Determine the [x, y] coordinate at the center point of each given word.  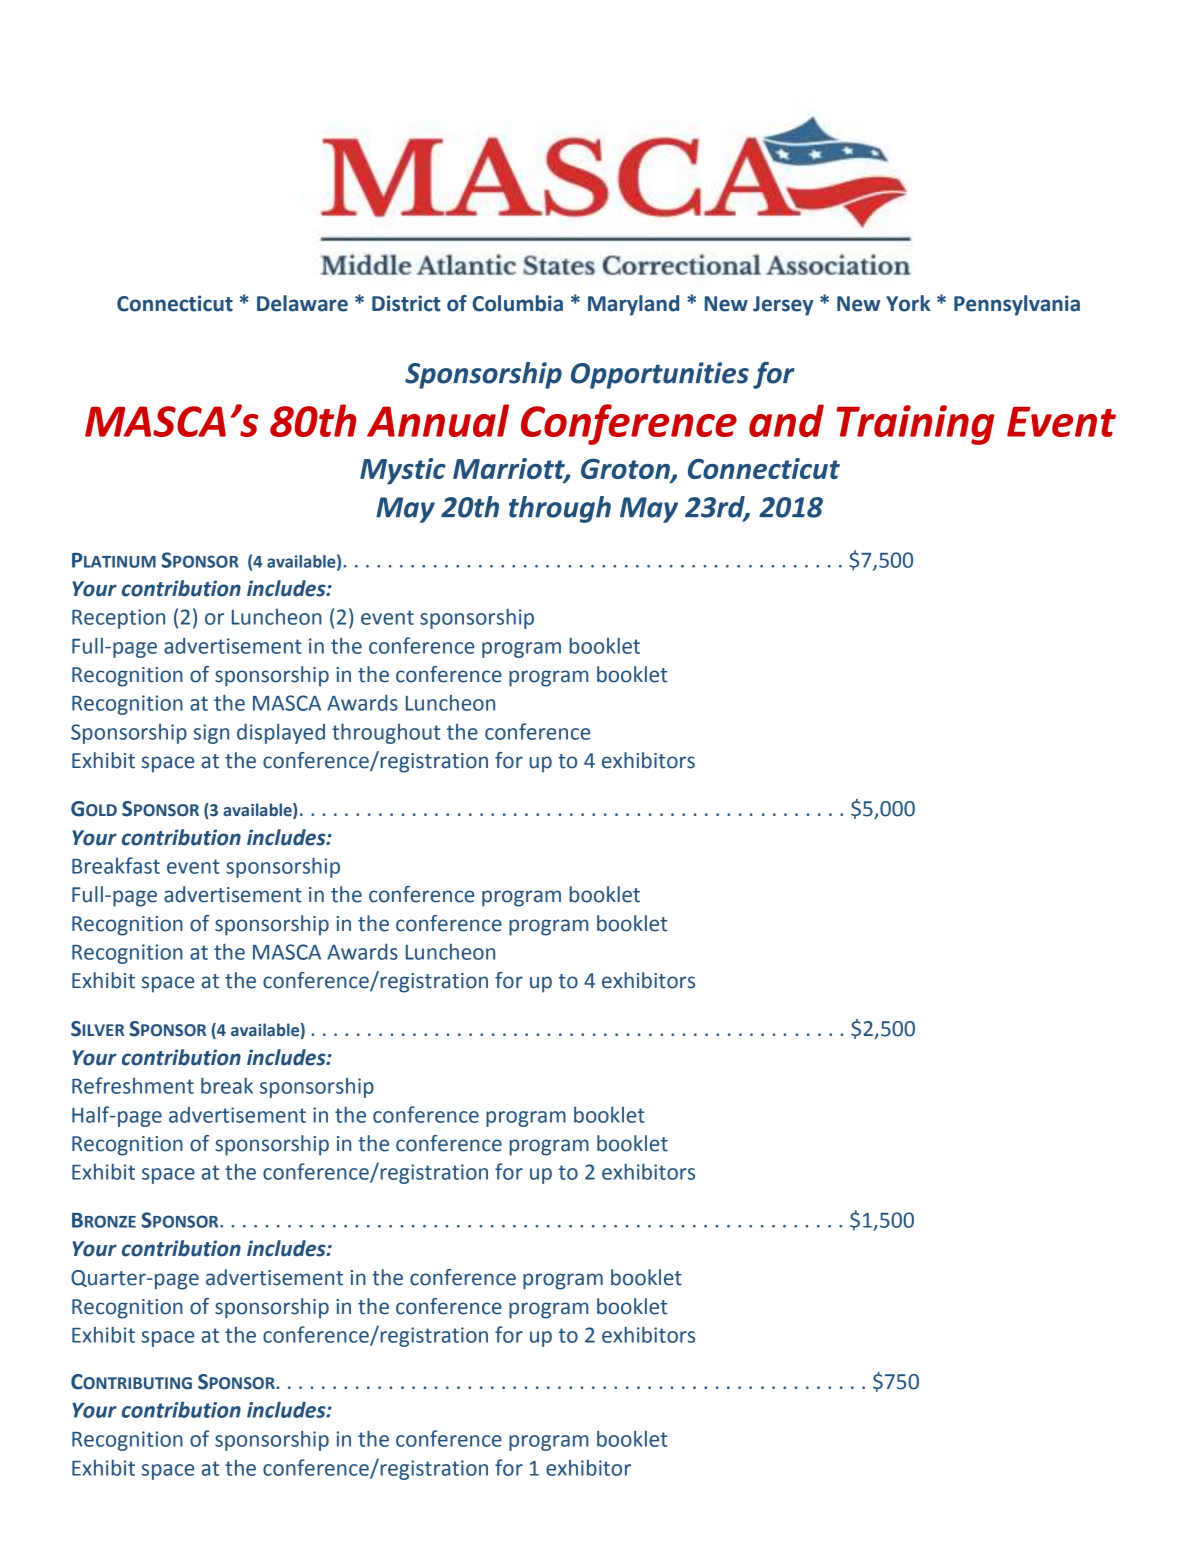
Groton [626, 470]
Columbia [518, 303]
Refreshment [133, 1085]
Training [915, 425]
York [908, 303]
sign [211, 734]
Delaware [302, 303]
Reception [118, 619]
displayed [281, 733]
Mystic [403, 471]
